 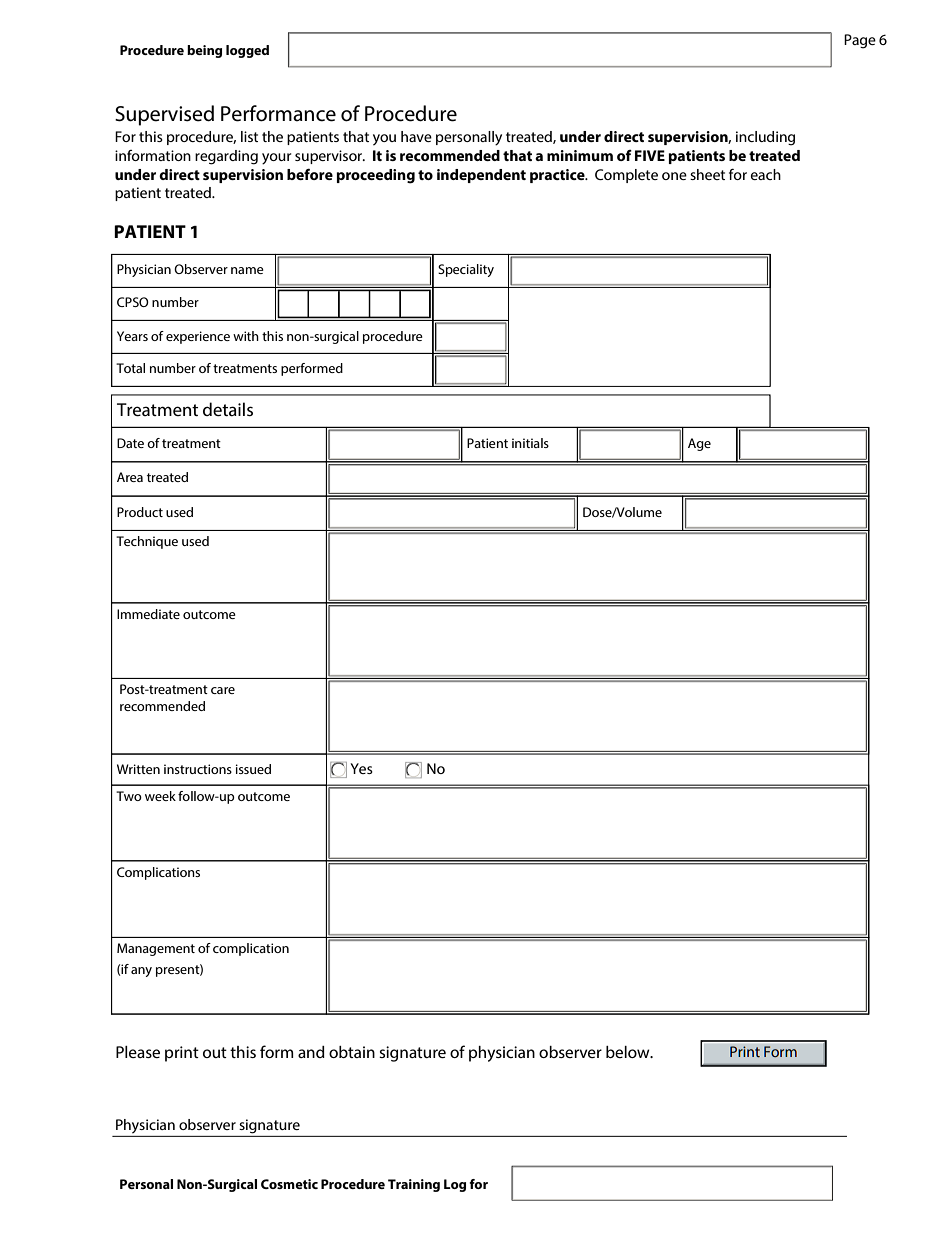 I want to click on below, so click(x=629, y=1052).
